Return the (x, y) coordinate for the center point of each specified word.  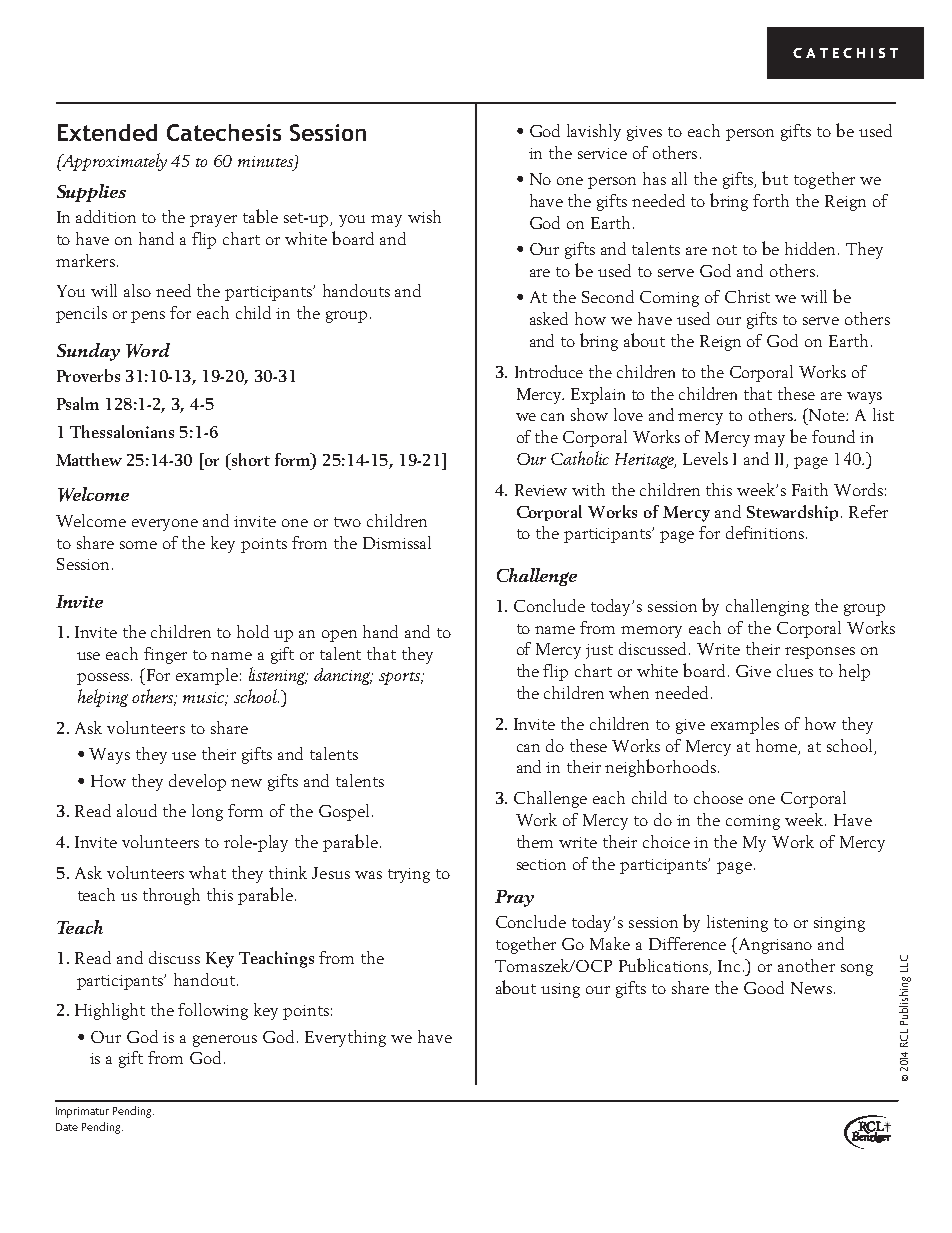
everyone (165, 525)
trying (409, 875)
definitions (765, 532)
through (171, 896)
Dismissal (397, 542)
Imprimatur (82, 1112)
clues (795, 670)
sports (401, 678)
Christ (747, 296)
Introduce (549, 371)
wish (424, 216)
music (205, 699)
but (775, 178)
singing (839, 924)
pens (148, 317)
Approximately (113, 162)
